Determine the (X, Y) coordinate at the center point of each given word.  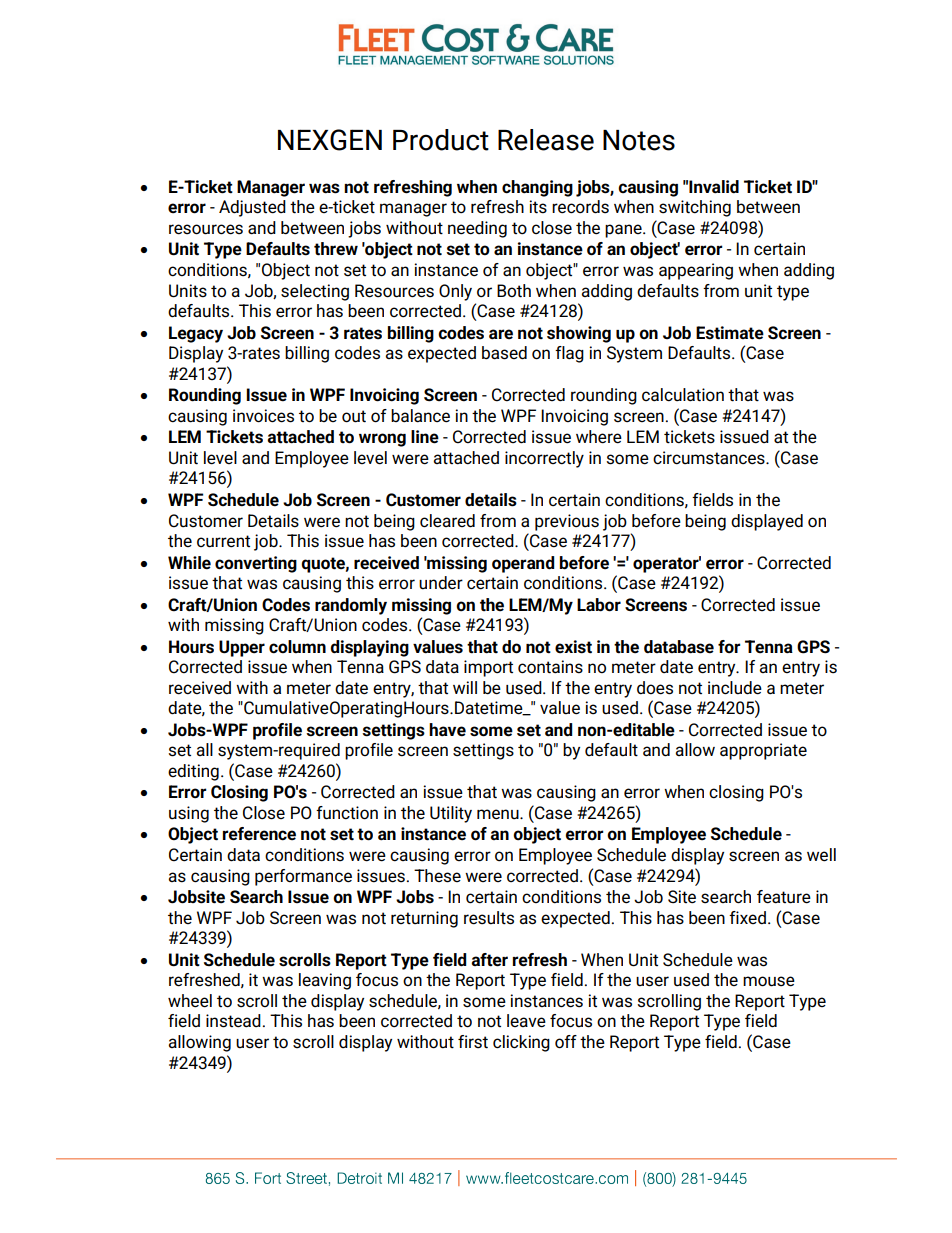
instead (233, 1021)
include (735, 688)
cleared (447, 521)
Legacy (196, 334)
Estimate (730, 333)
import (488, 668)
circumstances (710, 458)
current (223, 541)
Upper (242, 648)
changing (537, 188)
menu (499, 814)
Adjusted (252, 208)
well (821, 855)
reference (259, 834)
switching (695, 208)
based (504, 353)
